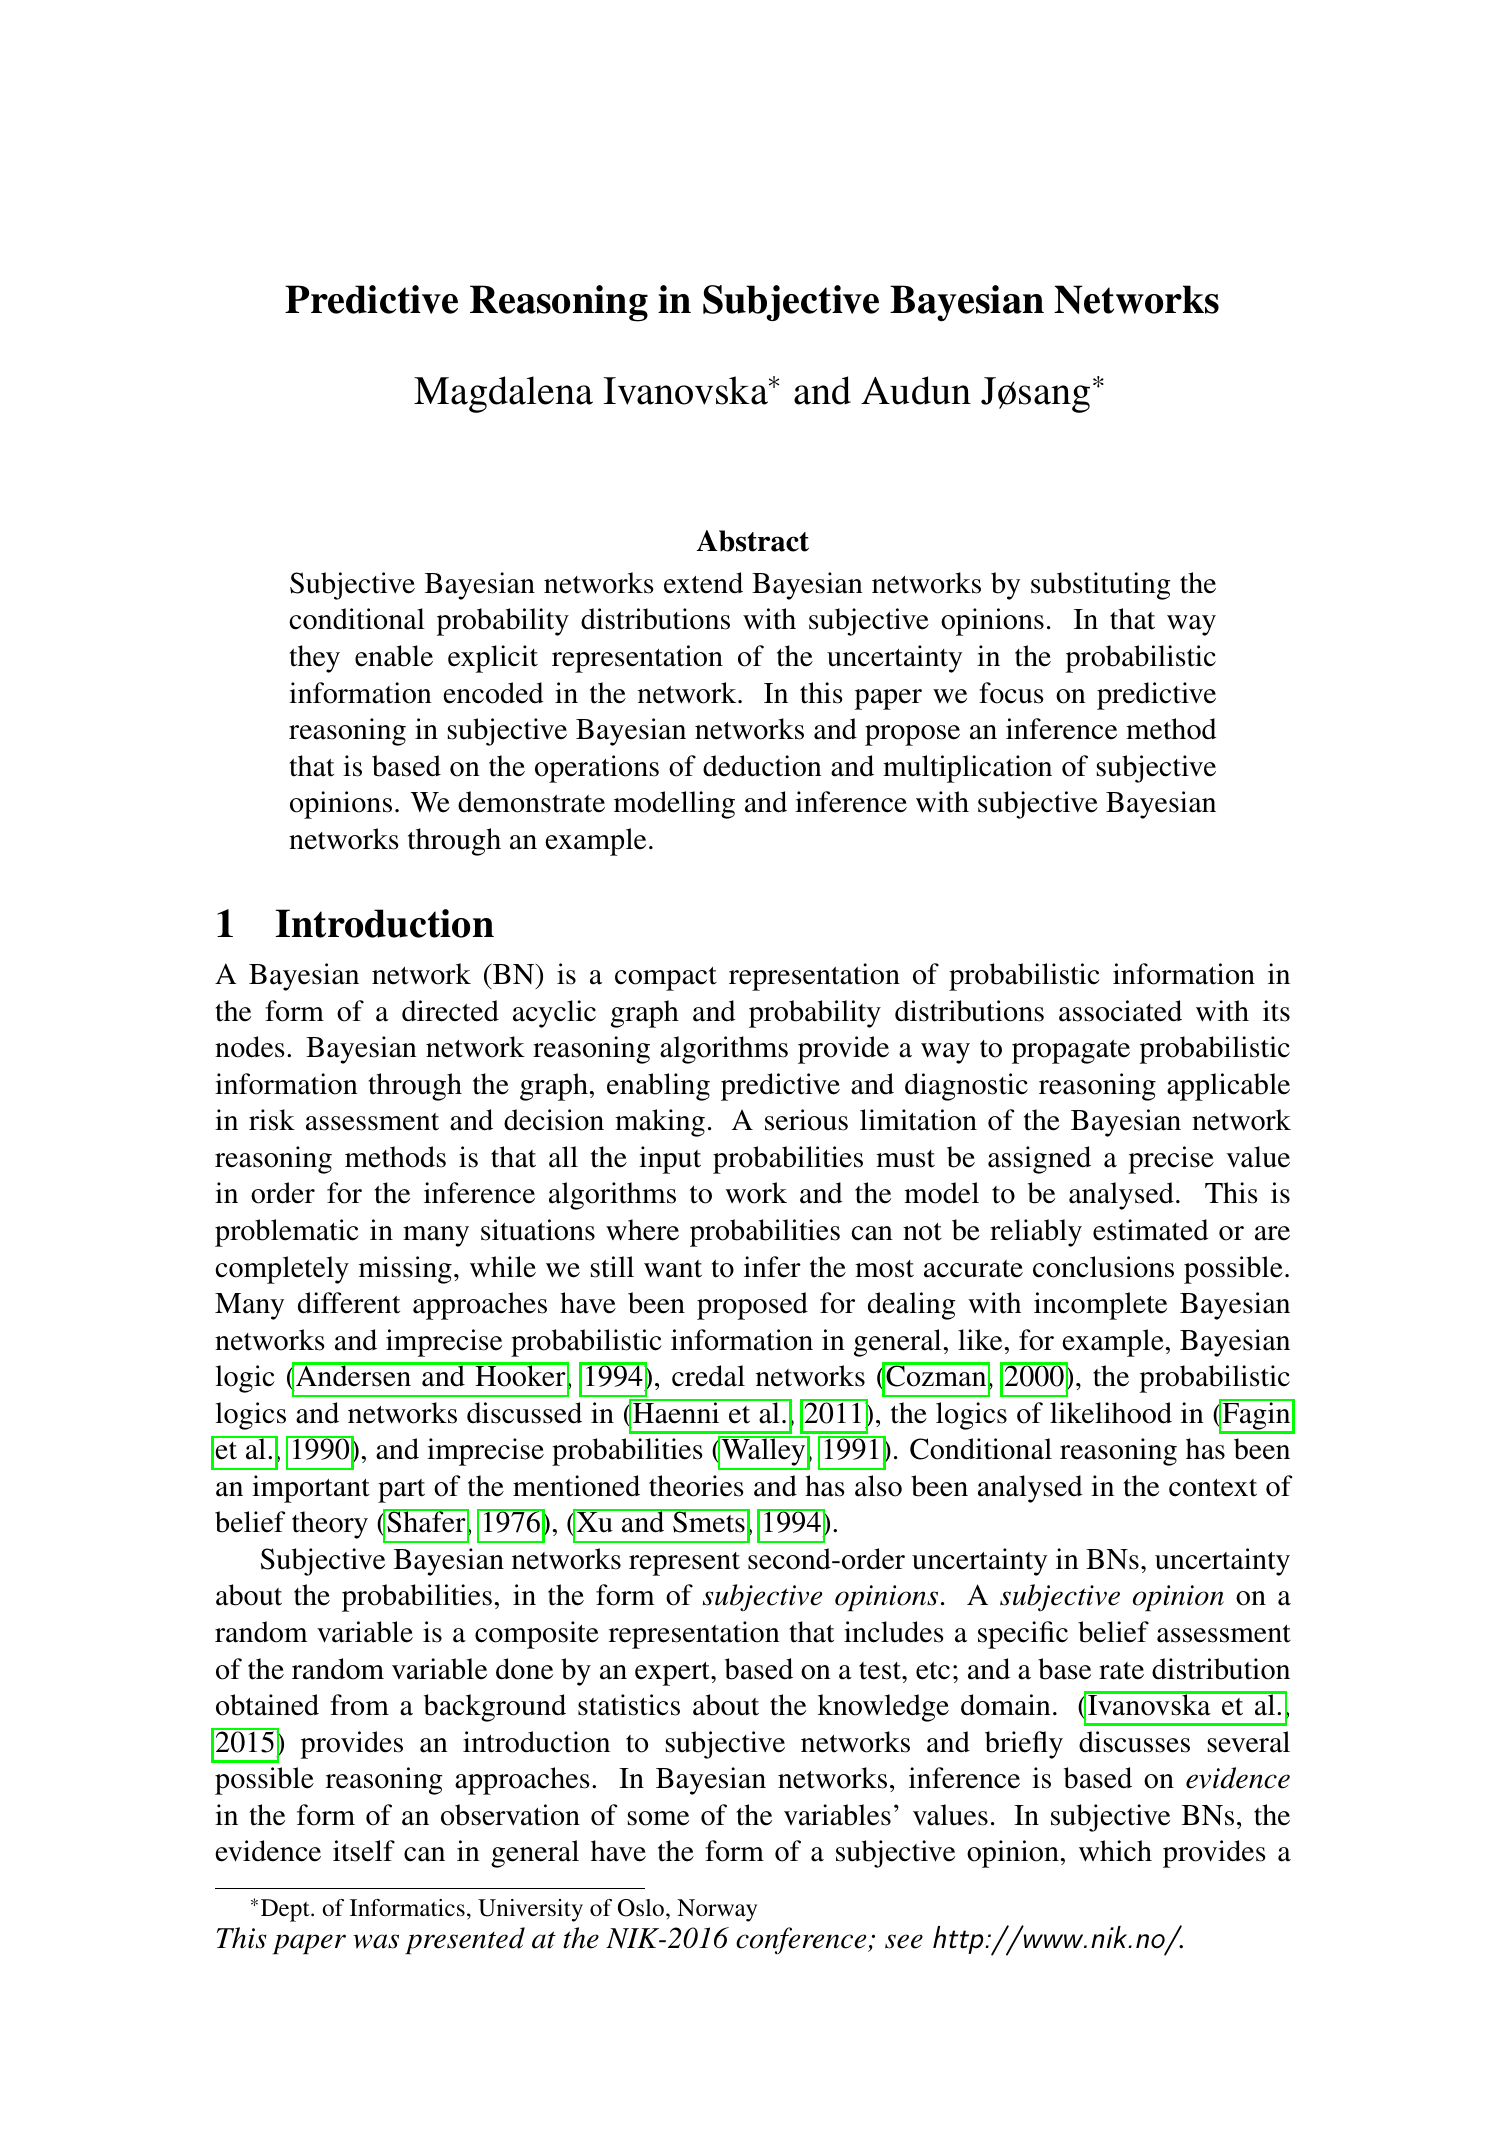 The width and height of the screenshot is (1506, 2130). Describe the element at coordinates (503, 394) in the screenshot. I see `Magdalena` at that location.
